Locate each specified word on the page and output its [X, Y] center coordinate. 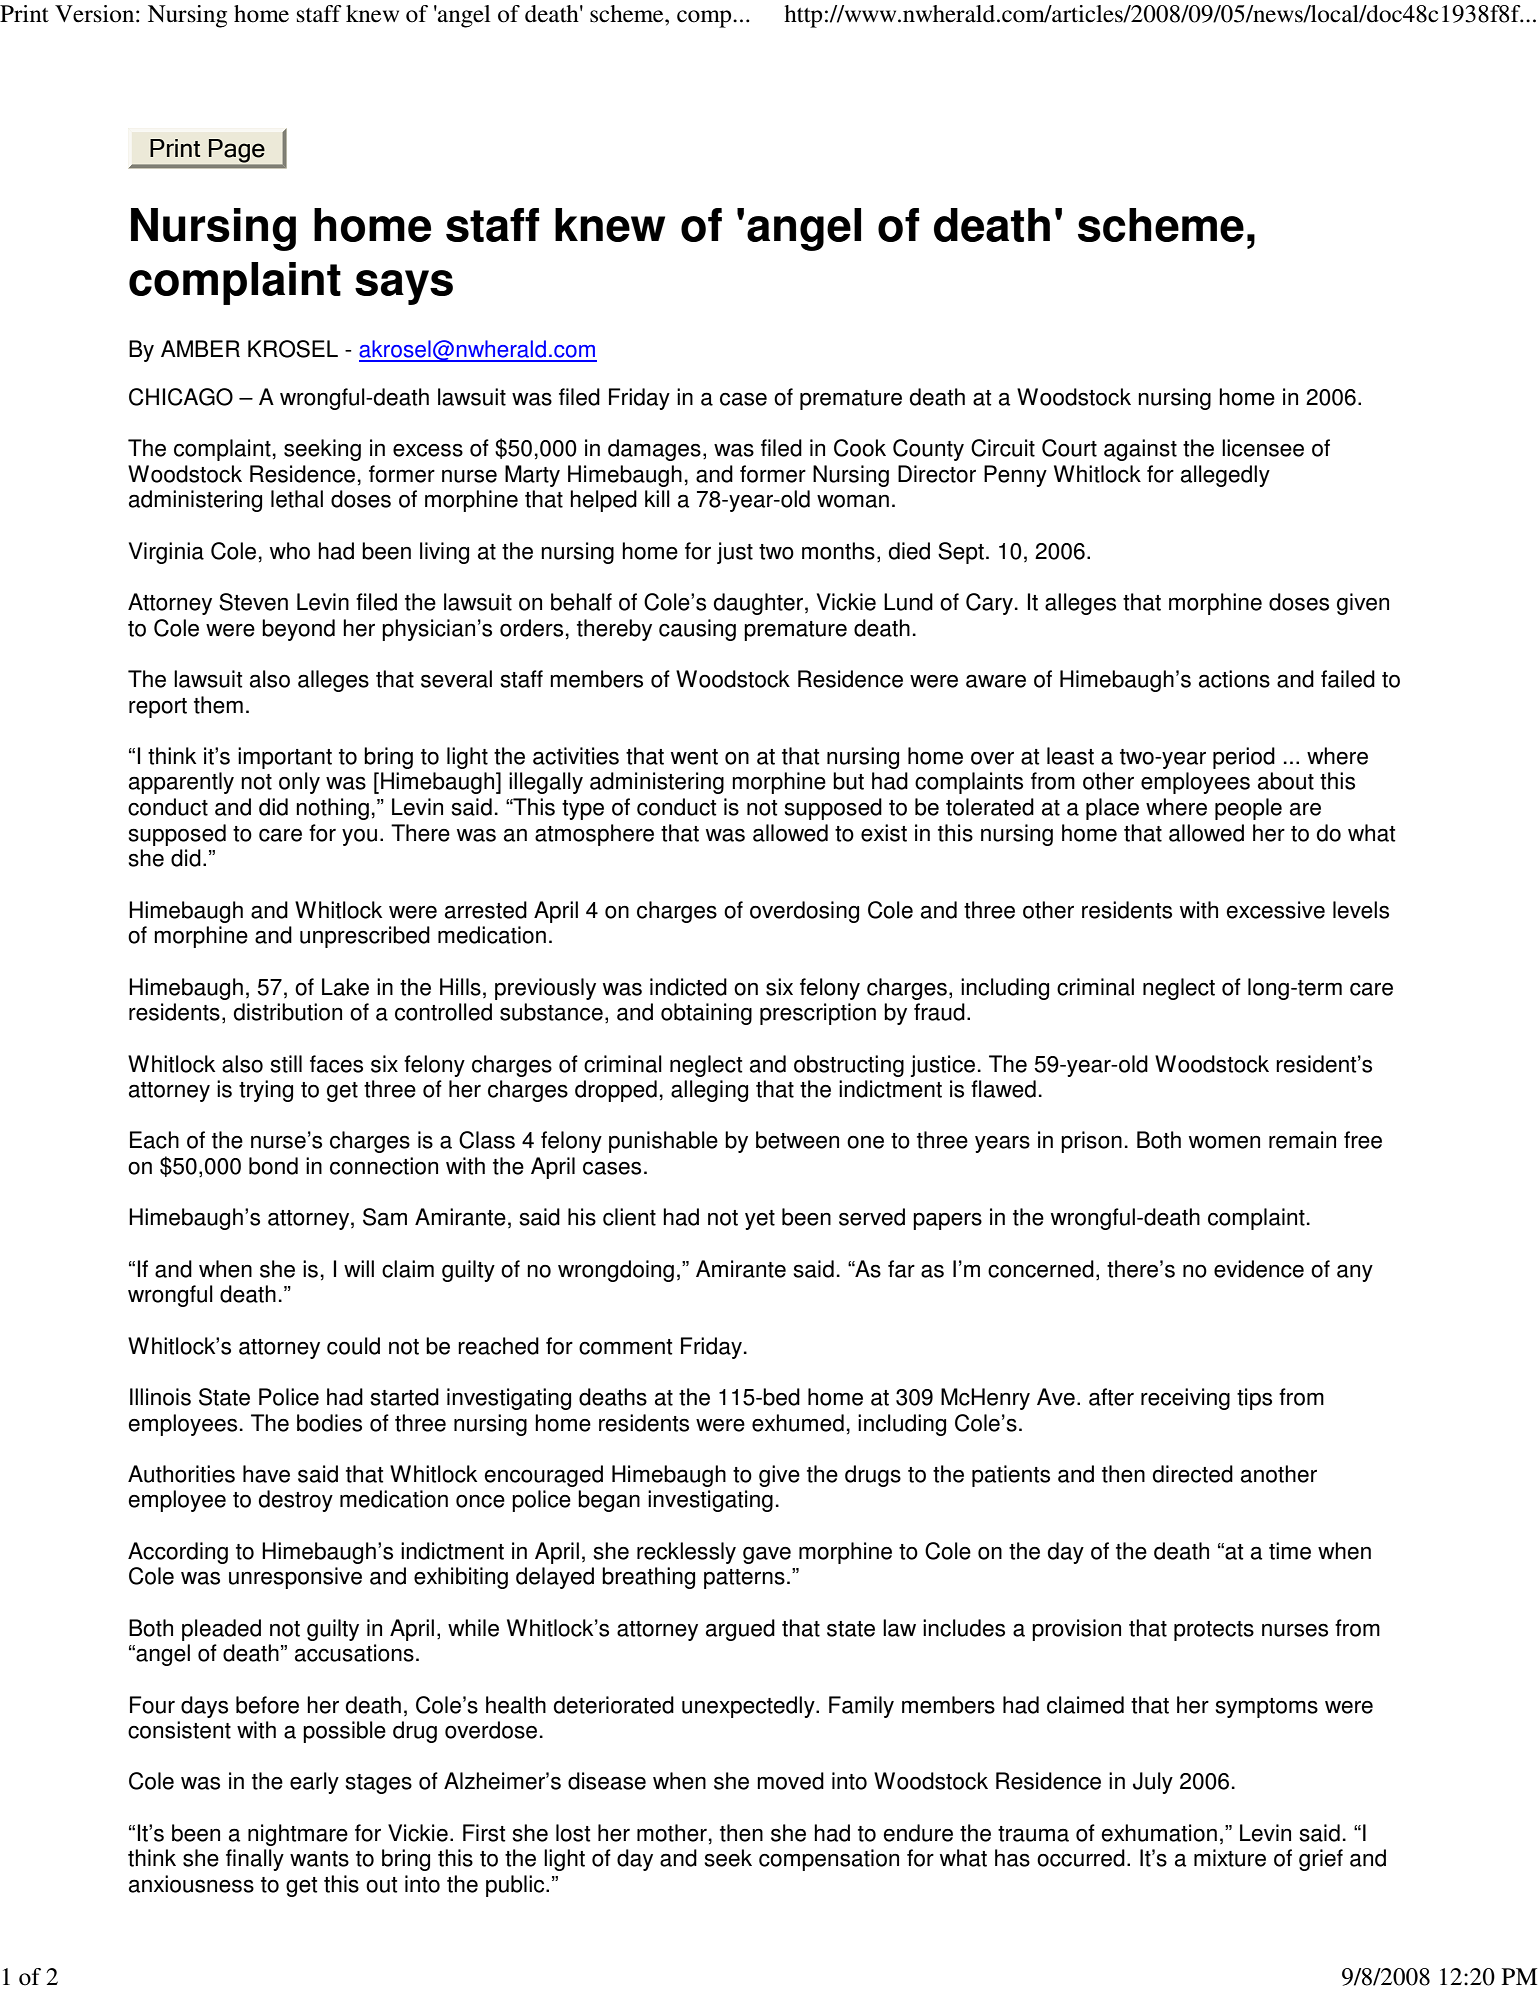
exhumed [798, 1423]
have [266, 1474]
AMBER [200, 348]
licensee [1263, 448]
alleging [709, 1091]
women [1224, 1142]
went [694, 757]
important [285, 758]
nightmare [298, 1835]
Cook [860, 448]
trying [266, 1091]
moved [790, 1781]
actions [1234, 679]
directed [1193, 1474]
